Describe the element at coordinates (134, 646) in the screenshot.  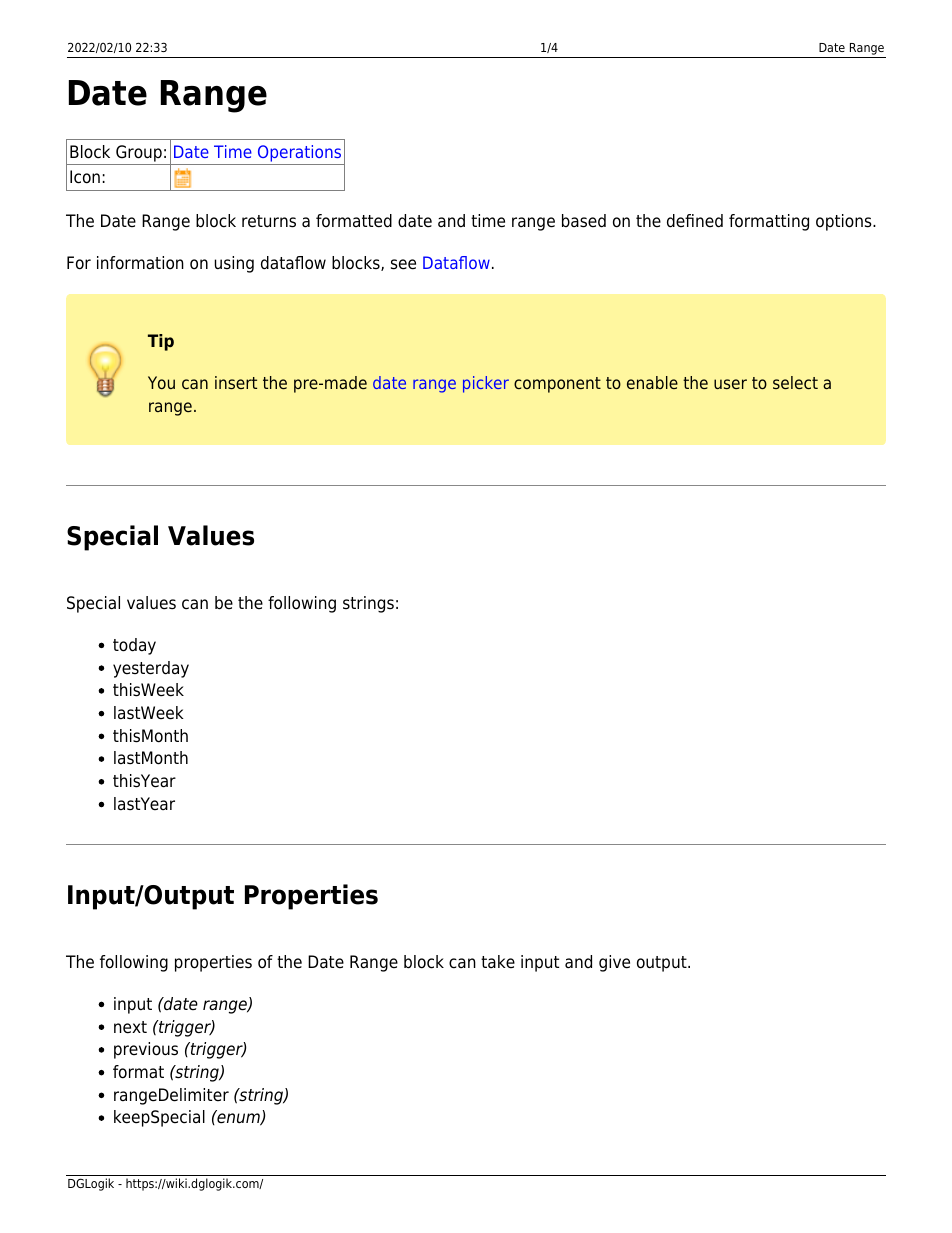
I see `today` at that location.
